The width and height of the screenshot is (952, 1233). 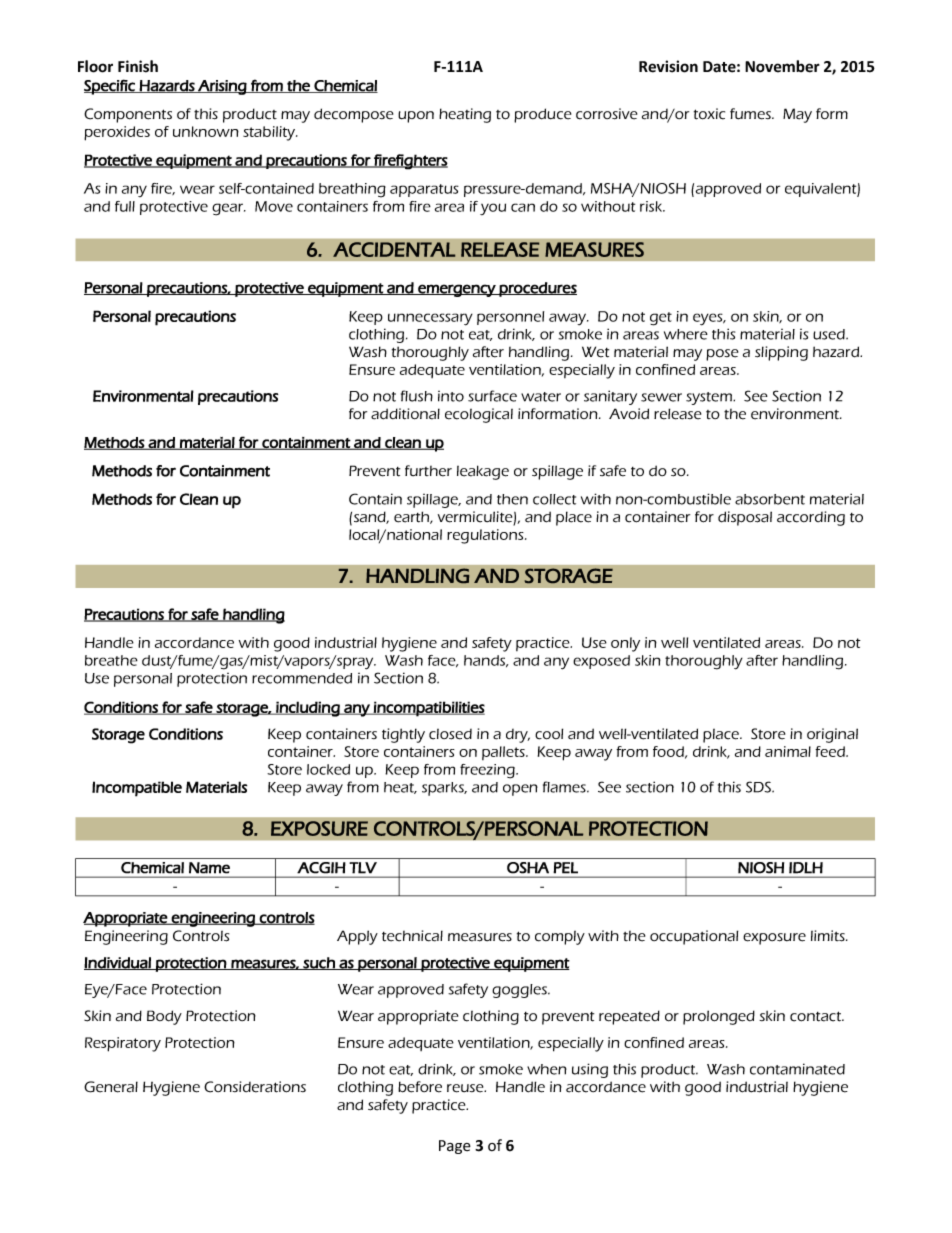 What do you see at coordinates (209, 867) in the screenshot?
I see `Name` at bounding box center [209, 867].
